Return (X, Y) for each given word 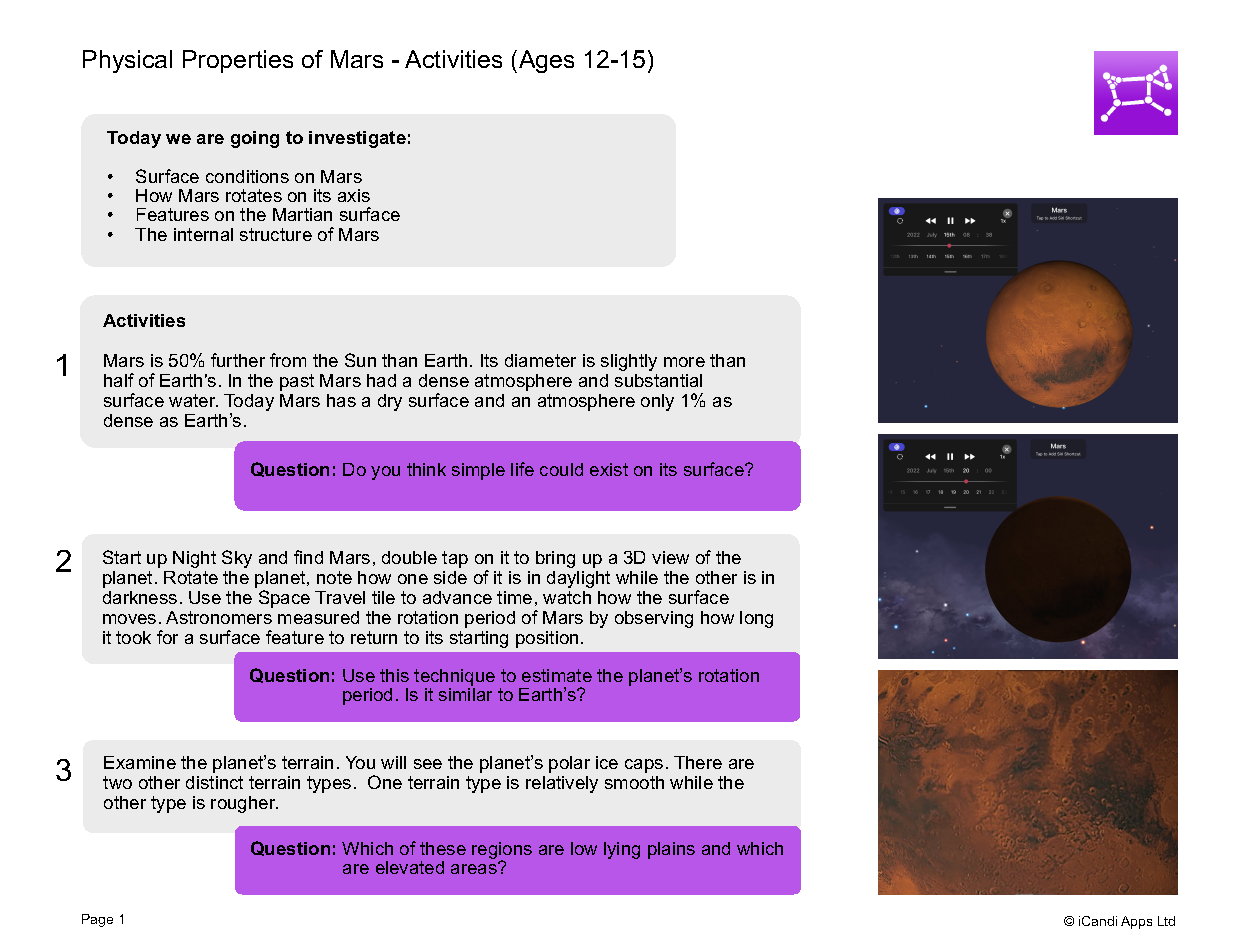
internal (203, 234)
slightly (629, 362)
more (684, 362)
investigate (357, 139)
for (167, 637)
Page (97, 920)
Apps (1136, 922)
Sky (237, 559)
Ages (546, 61)
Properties (238, 61)
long (756, 619)
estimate (557, 675)
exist (609, 469)
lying (622, 850)
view (670, 557)
